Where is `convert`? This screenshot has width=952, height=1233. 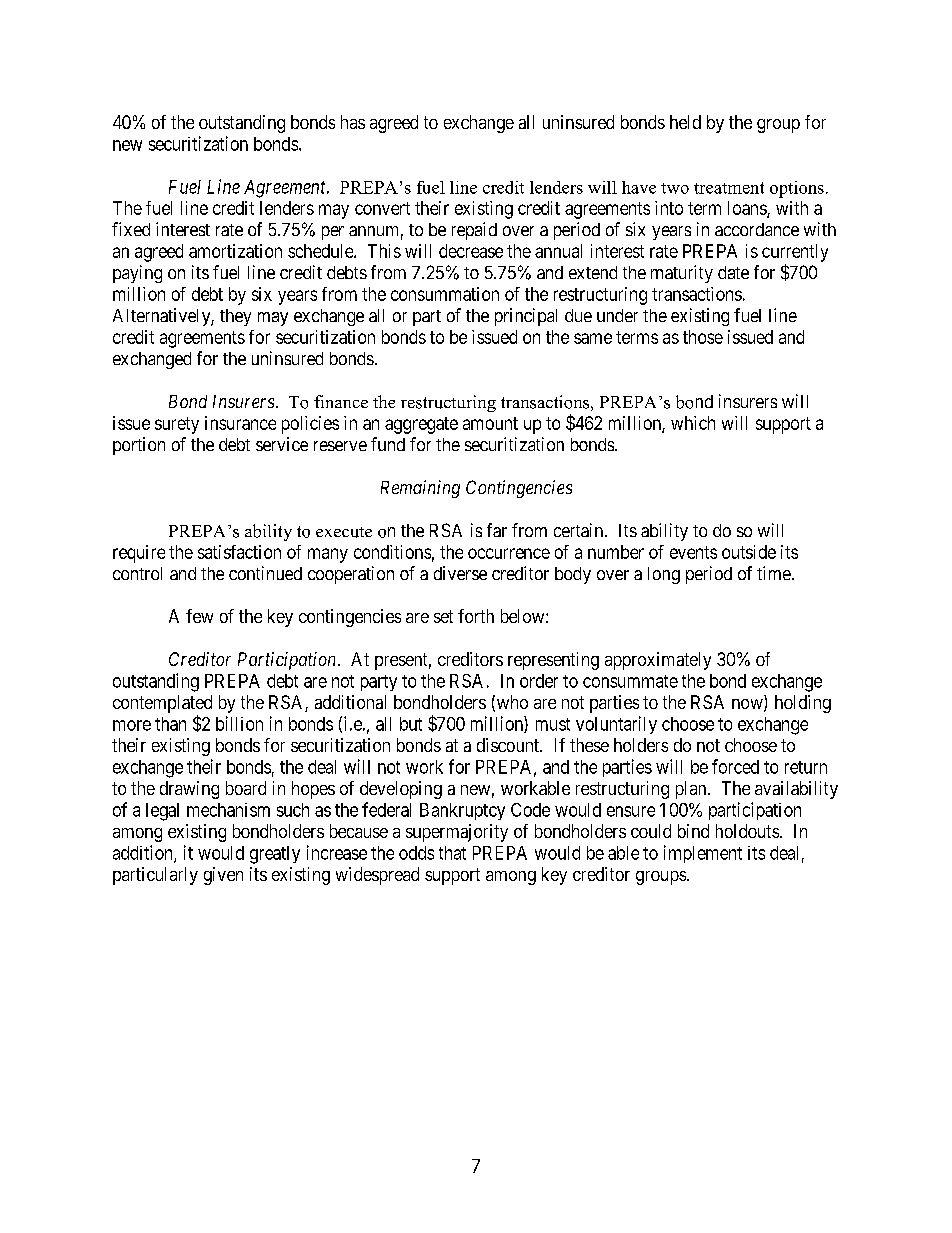
convert is located at coordinates (382, 208).
